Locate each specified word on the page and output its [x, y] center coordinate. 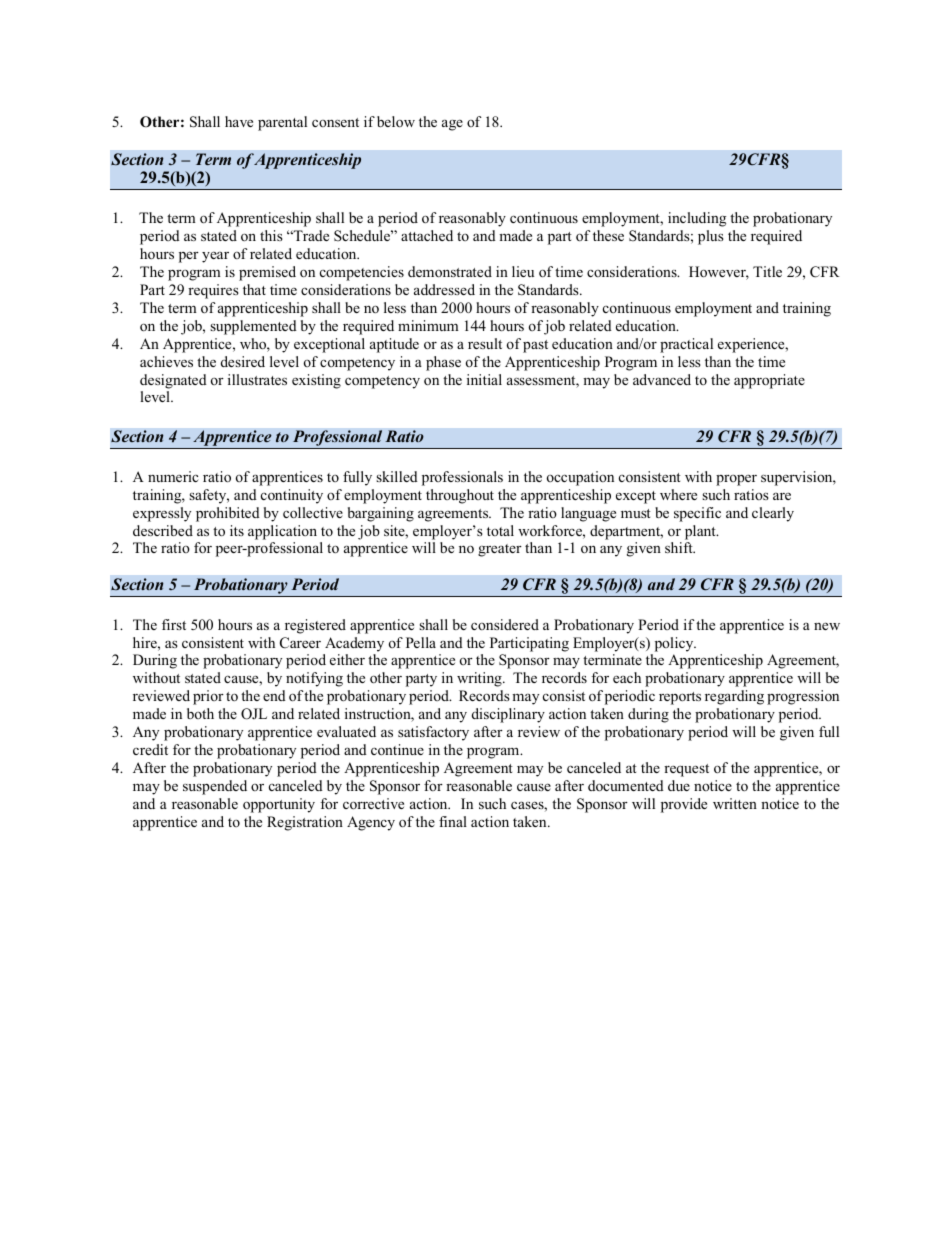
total [500, 530]
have [239, 121]
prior [208, 697]
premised [267, 273]
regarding [734, 697]
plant [701, 532]
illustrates [257, 379]
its [237, 530]
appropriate [769, 381]
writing [480, 679]
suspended [215, 787]
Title [767, 271]
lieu [523, 271]
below [396, 121]
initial [484, 379]
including [697, 219]
